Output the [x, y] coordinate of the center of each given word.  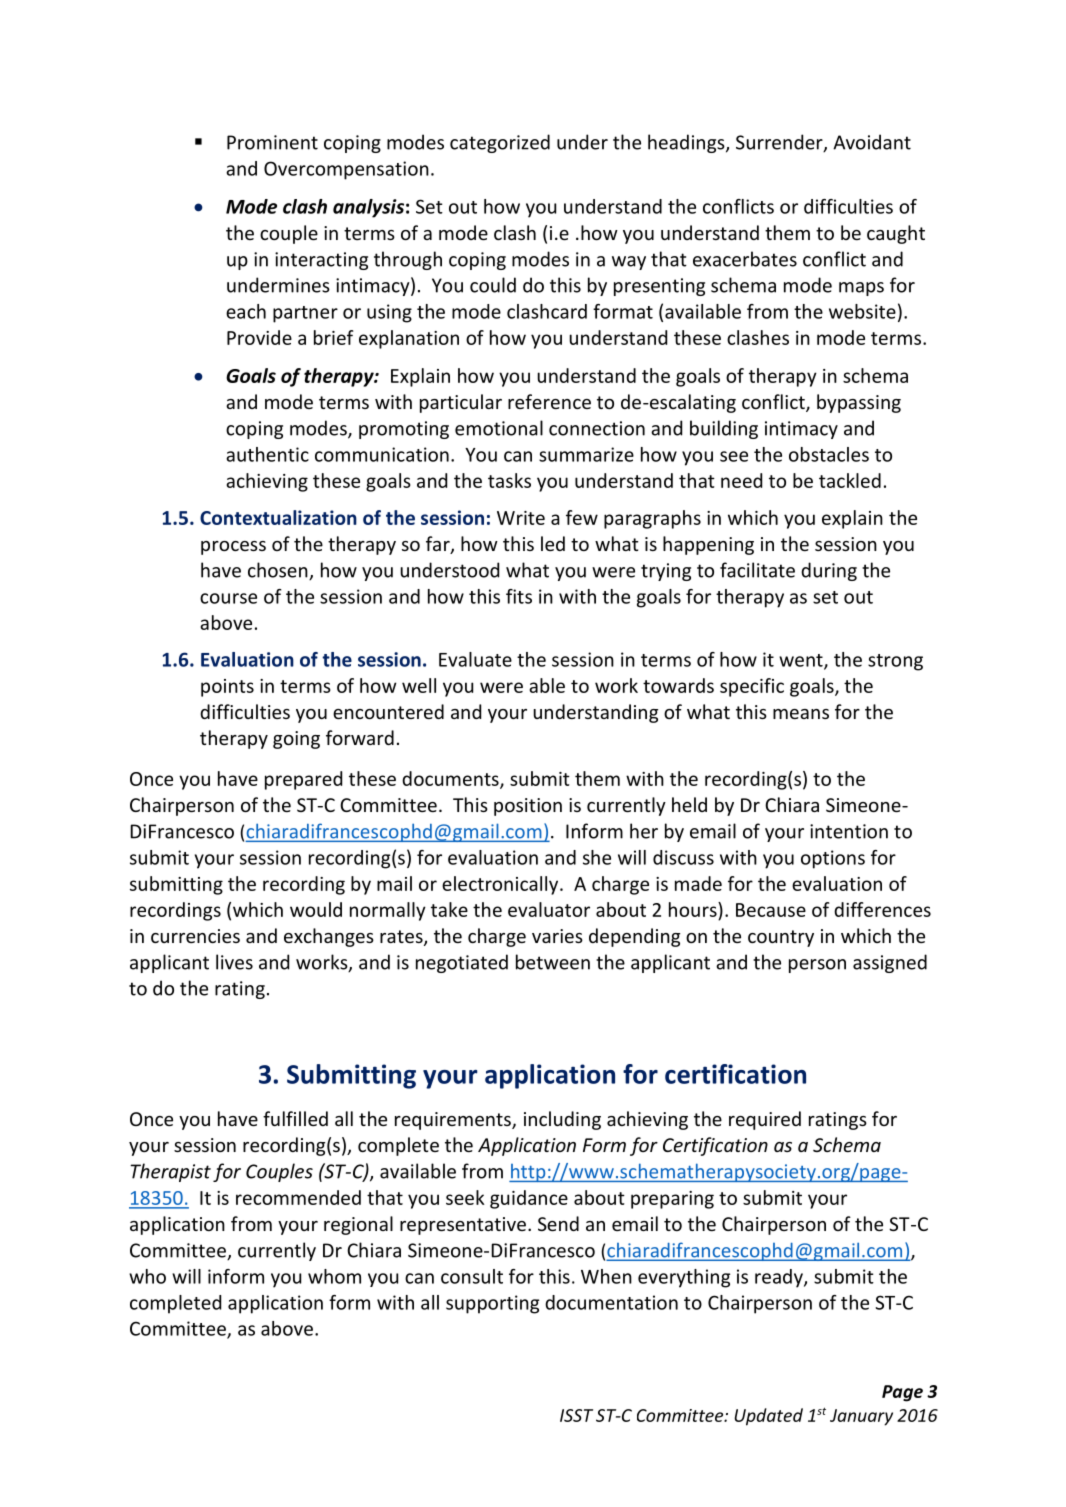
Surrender [780, 143]
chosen [279, 571]
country [781, 938]
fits [519, 596]
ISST [576, 1415]
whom [334, 1276]
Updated [768, 1417]
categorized [500, 143]
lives [234, 962]
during [829, 571]
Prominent [272, 142]
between [553, 962]
